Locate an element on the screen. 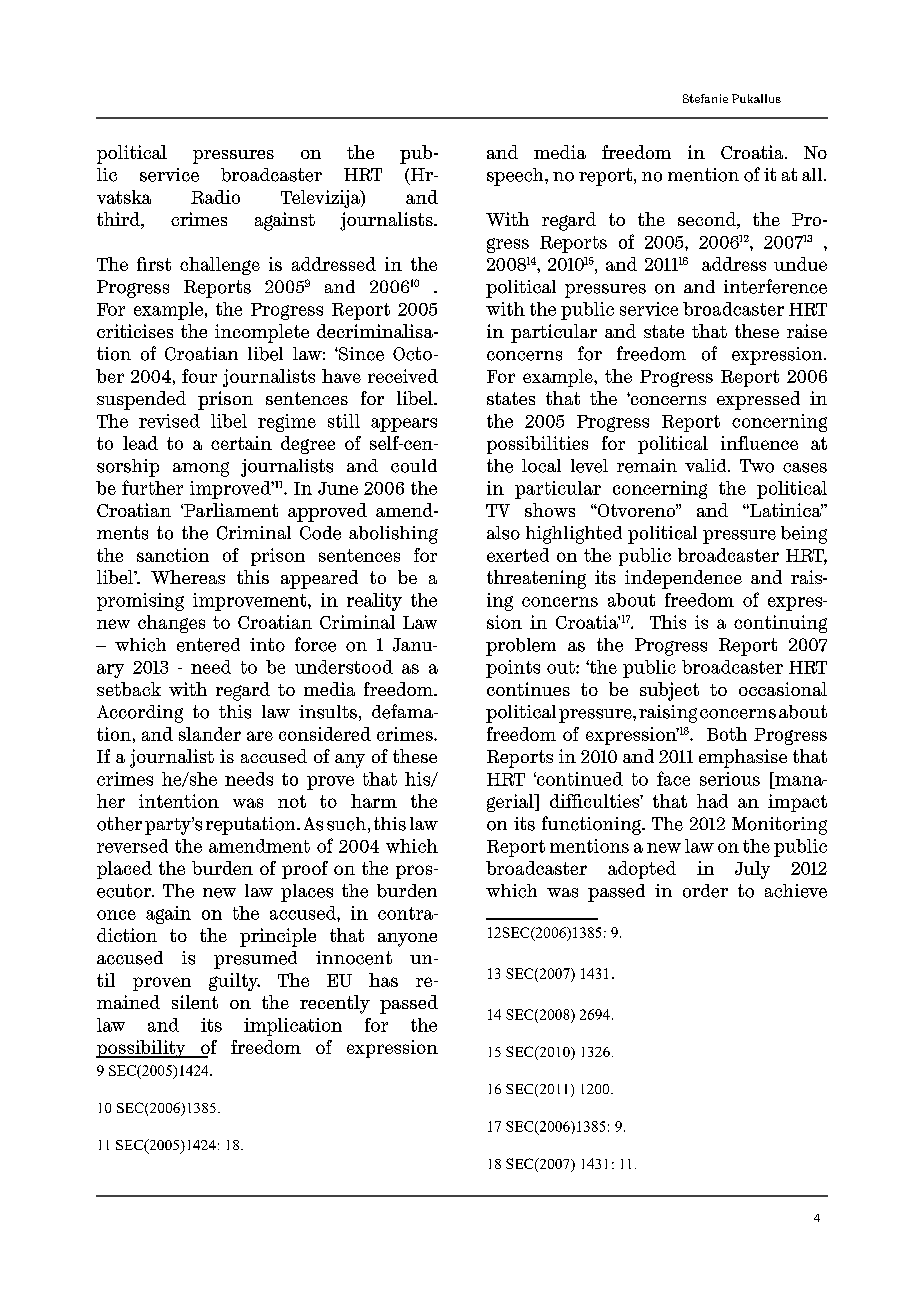 The width and height of the screenshot is (924, 1308). harm is located at coordinates (374, 801).
